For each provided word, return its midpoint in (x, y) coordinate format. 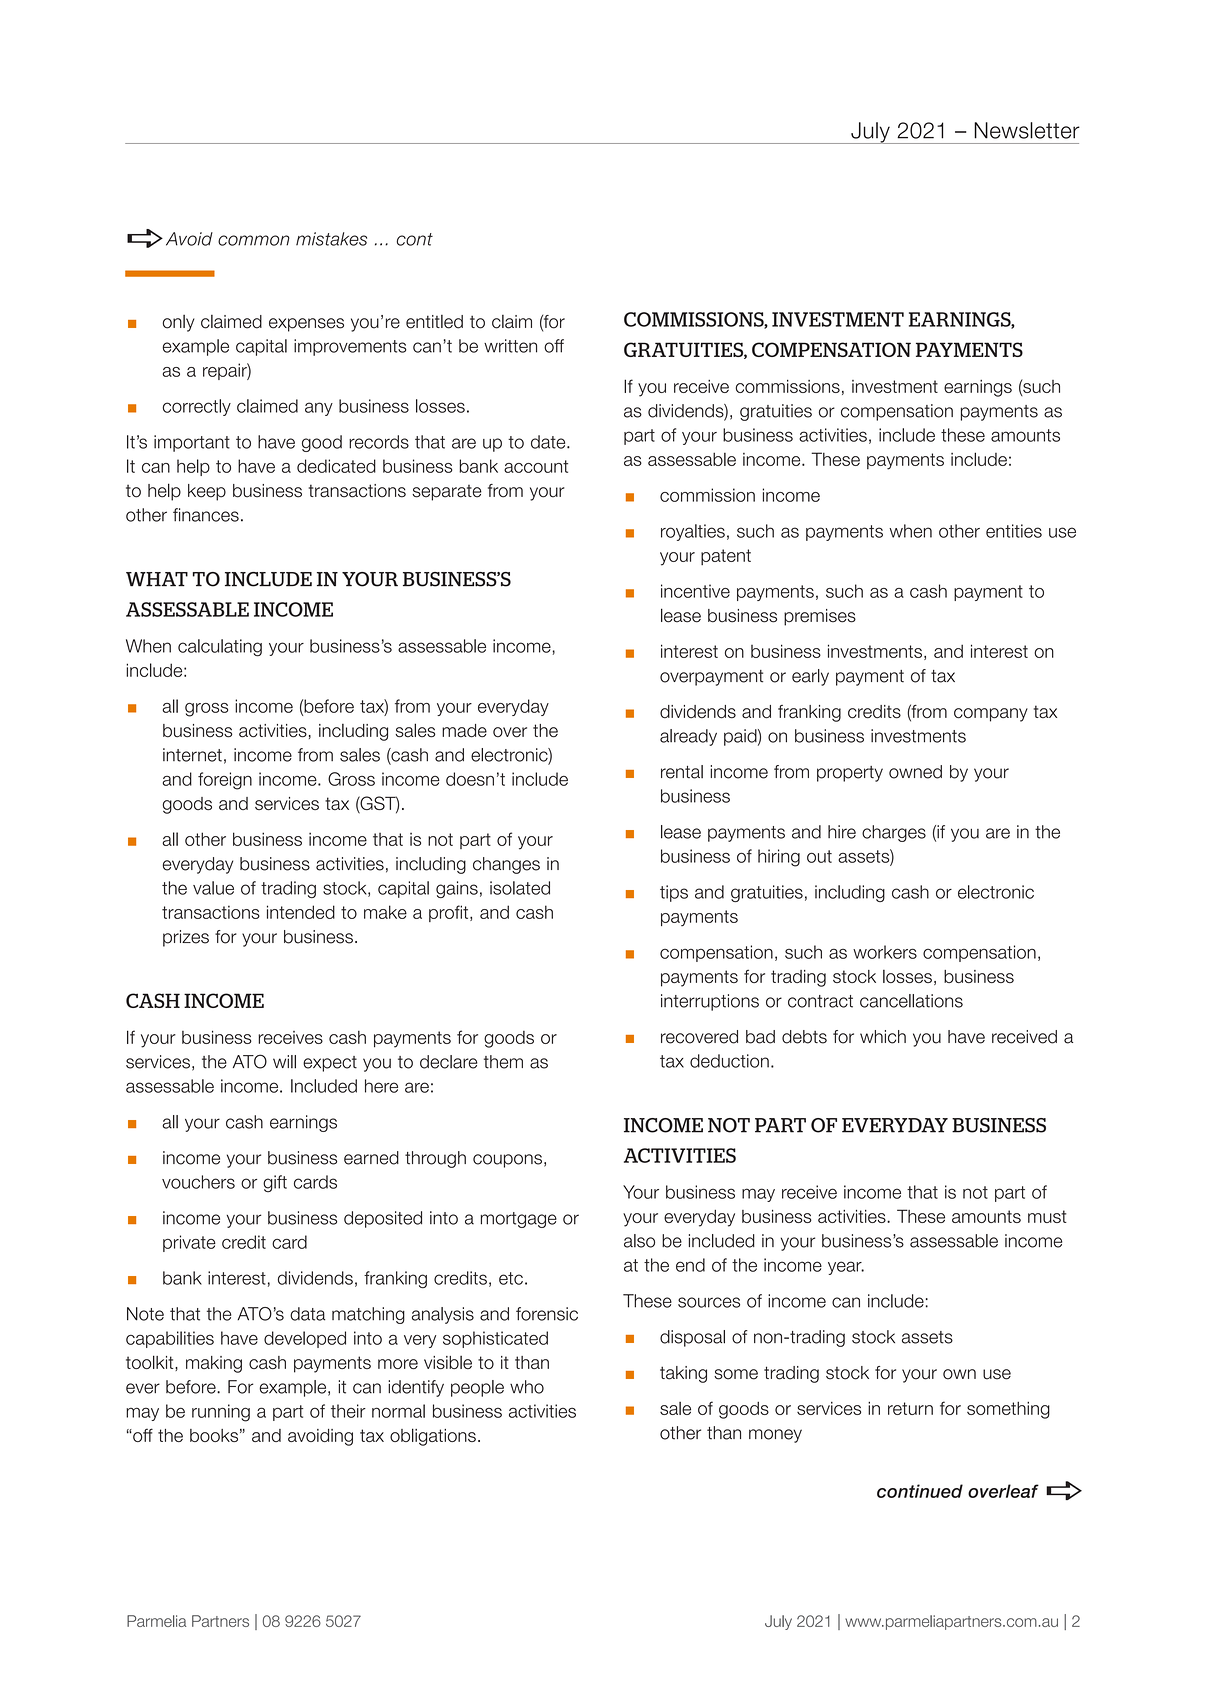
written (510, 346)
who (527, 1387)
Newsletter (1027, 130)
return (910, 1408)
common (254, 240)
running (221, 1413)
